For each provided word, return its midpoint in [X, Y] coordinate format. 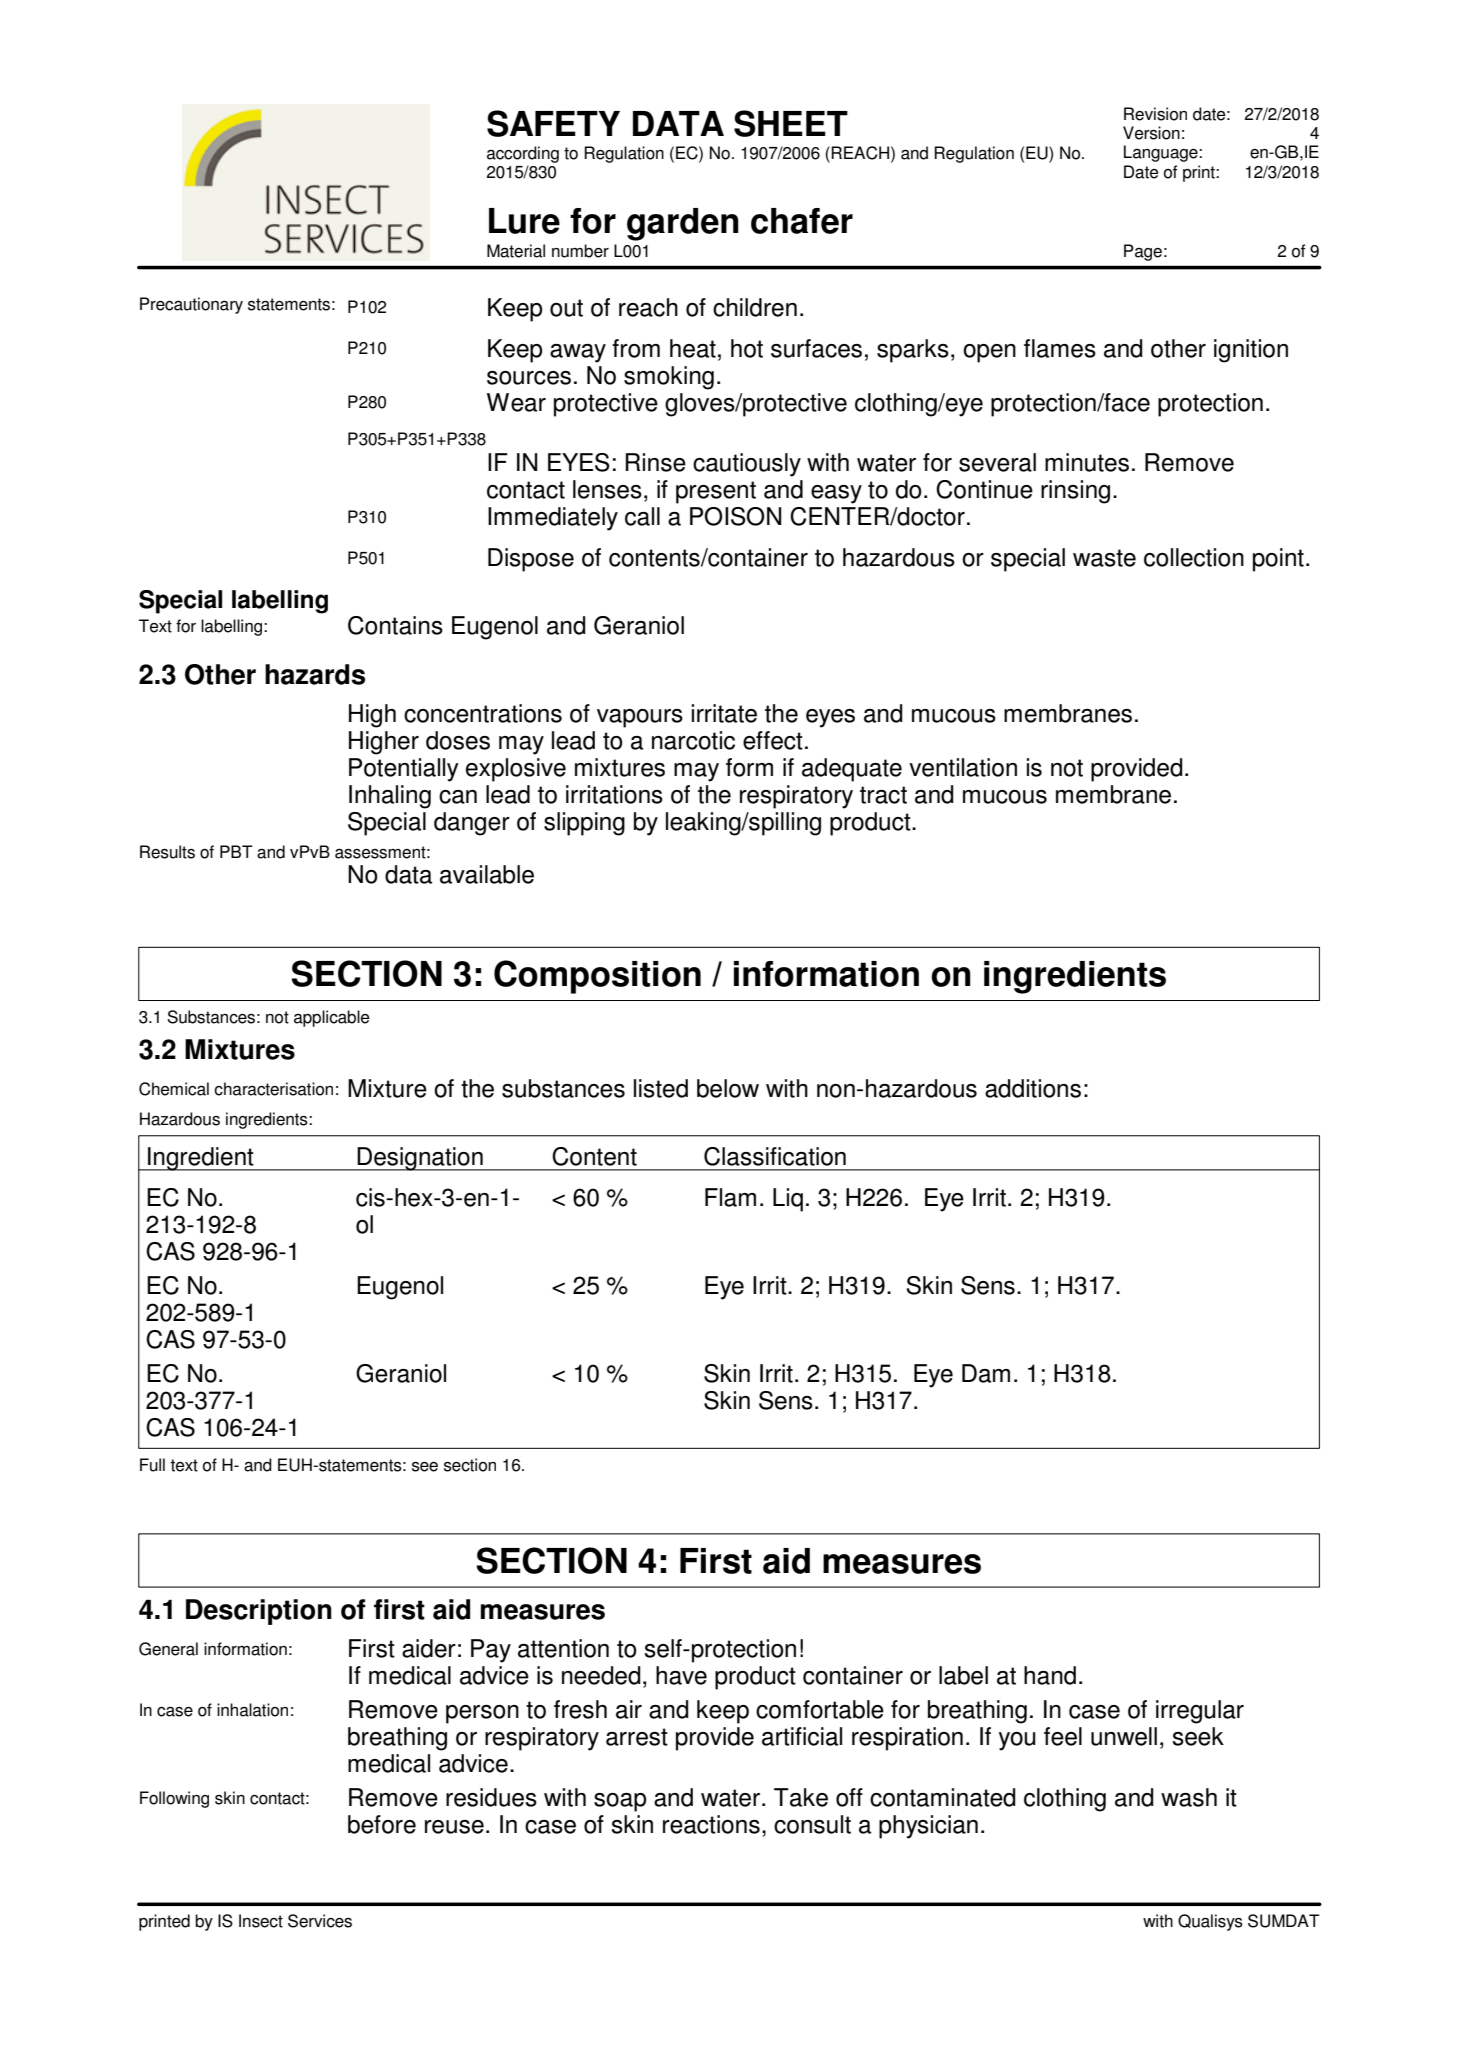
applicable [331, 1018]
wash [1189, 1797]
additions [1033, 1088]
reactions [711, 1824]
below [728, 1088]
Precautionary [191, 305]
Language [1162, 153]
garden [683, 224]
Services [320, 1921]
